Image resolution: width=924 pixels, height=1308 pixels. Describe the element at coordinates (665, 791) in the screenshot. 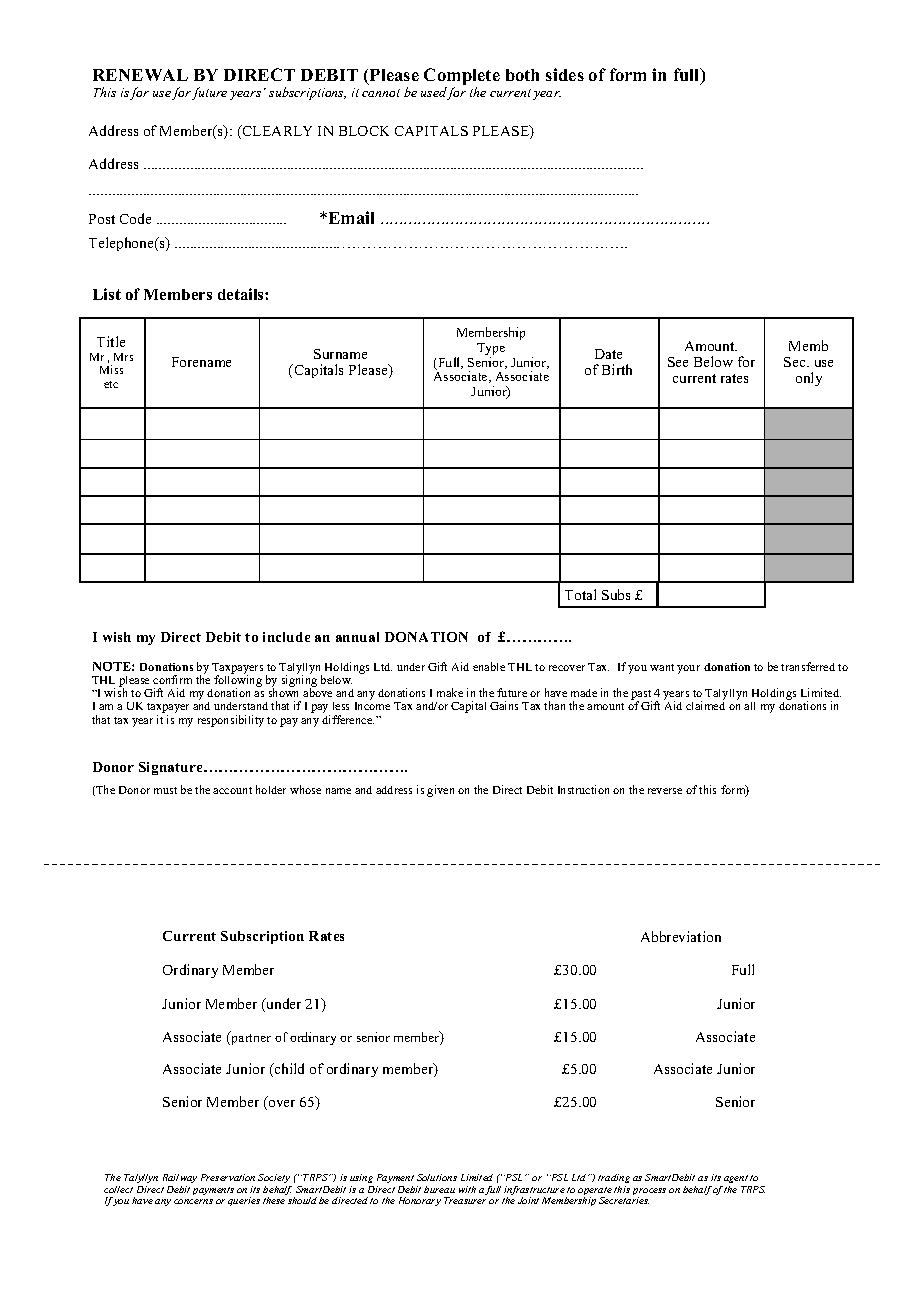

I see `reverse` at that location.
